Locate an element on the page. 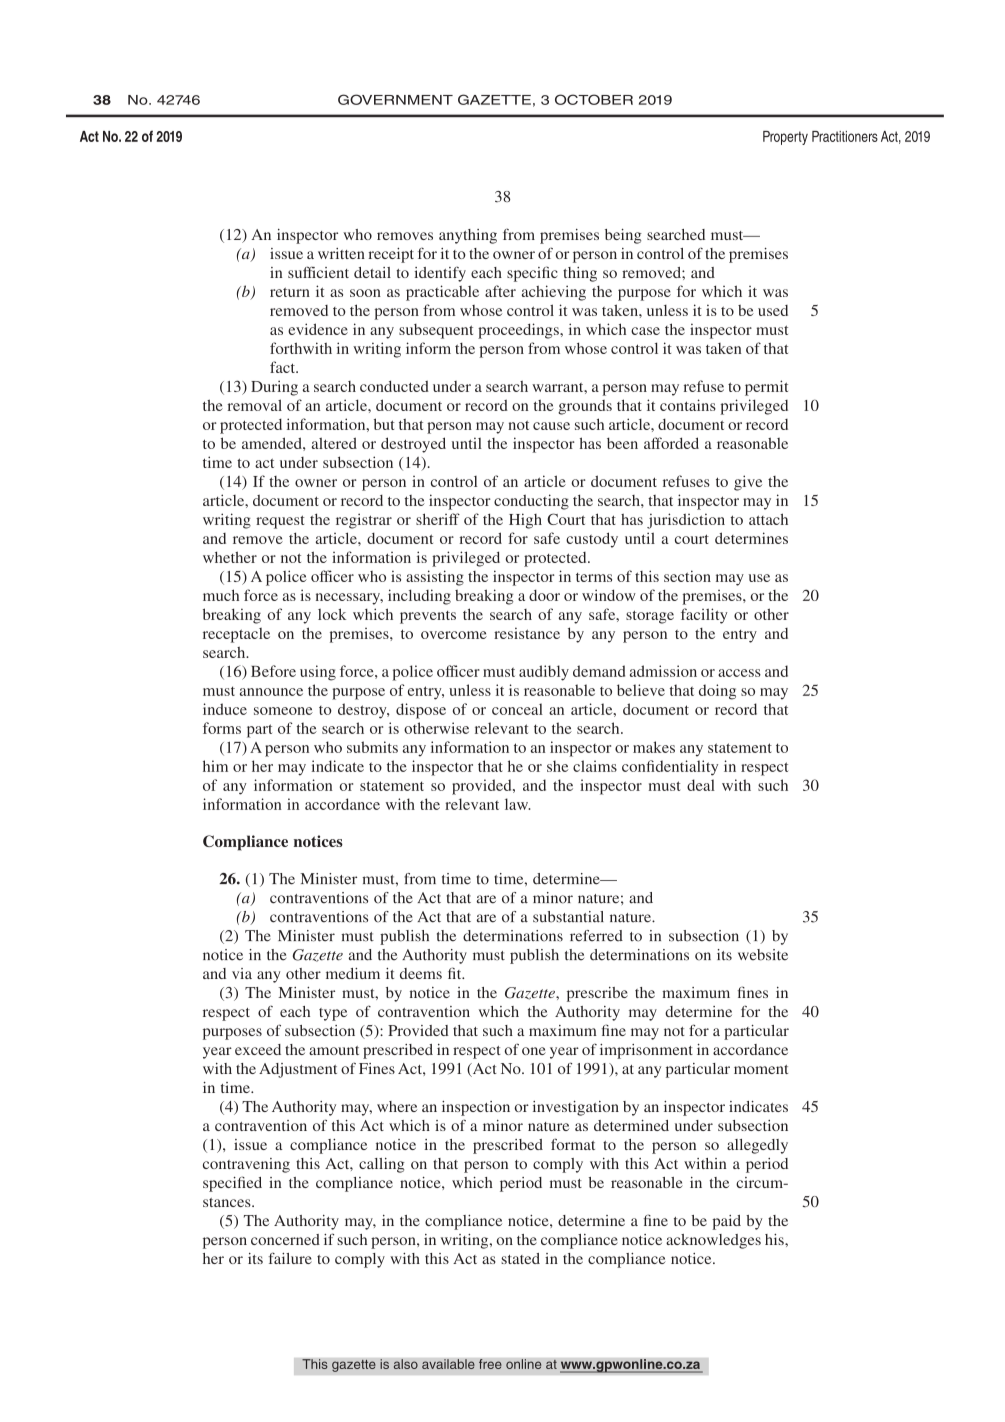 This document has width=1005, height=1422. free is located at coordinates (490, 1364).
